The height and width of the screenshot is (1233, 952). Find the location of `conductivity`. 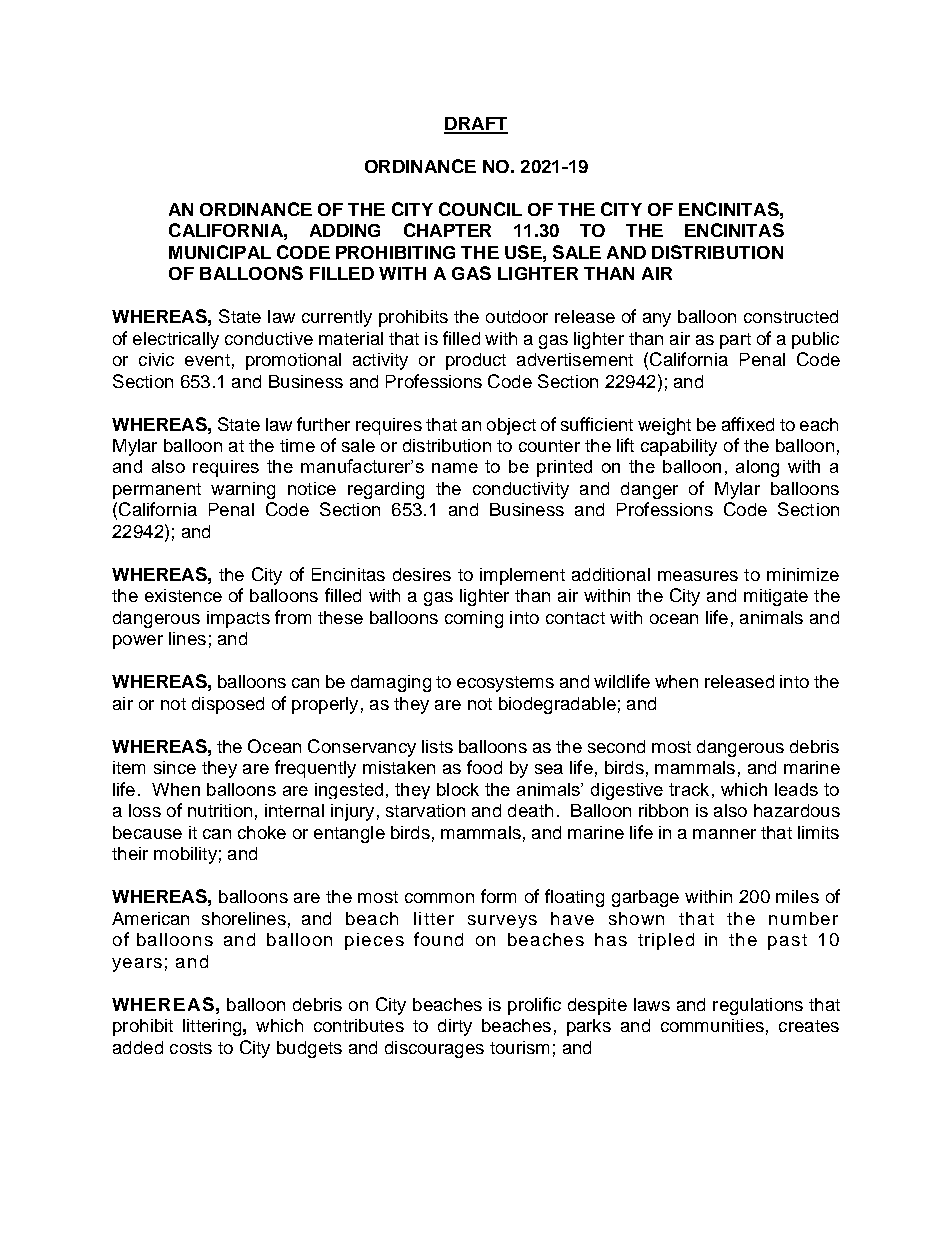

conductivity is located at coordinates (521, 490).
